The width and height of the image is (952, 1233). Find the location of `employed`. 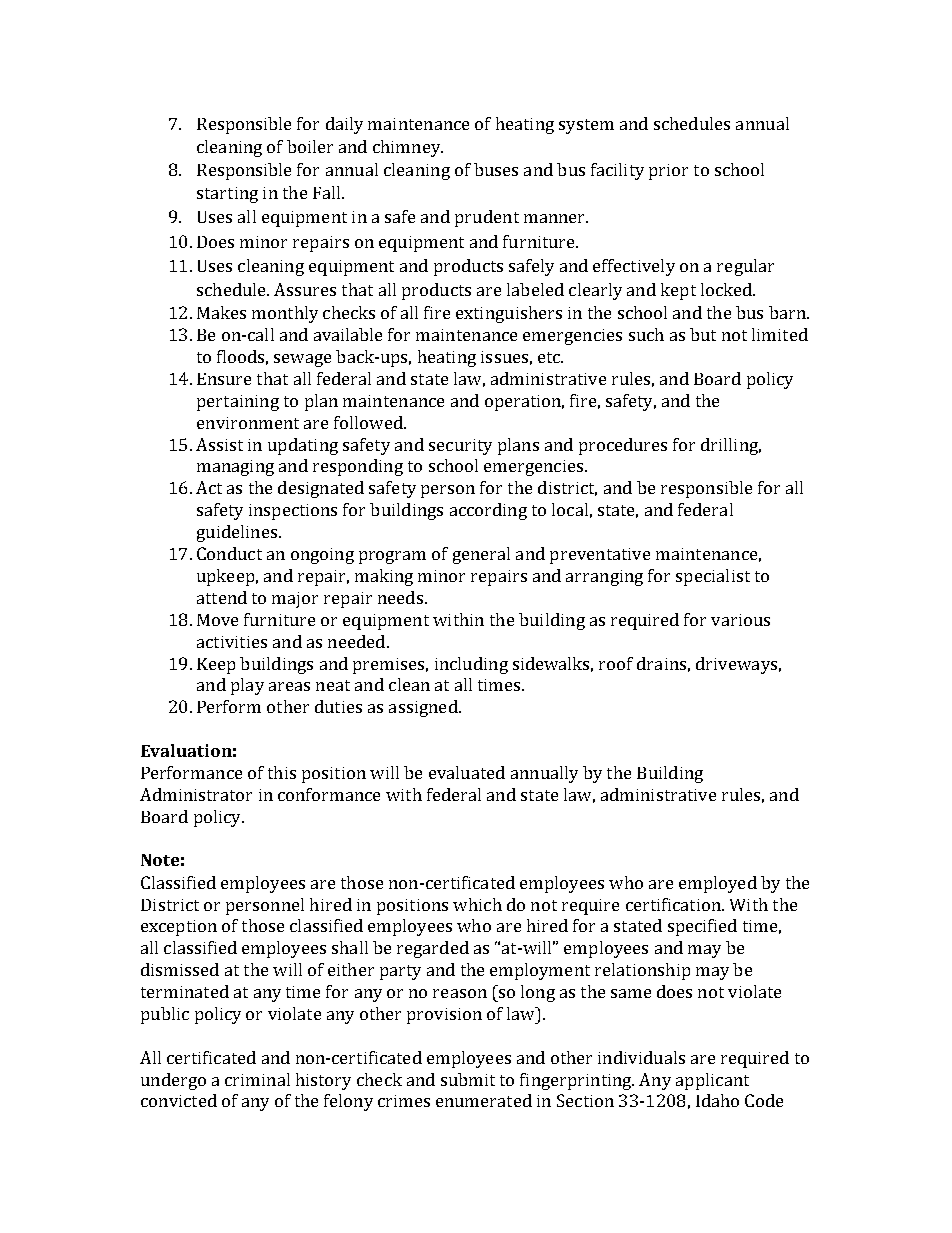

employed is located at coordinates (718, 884).
